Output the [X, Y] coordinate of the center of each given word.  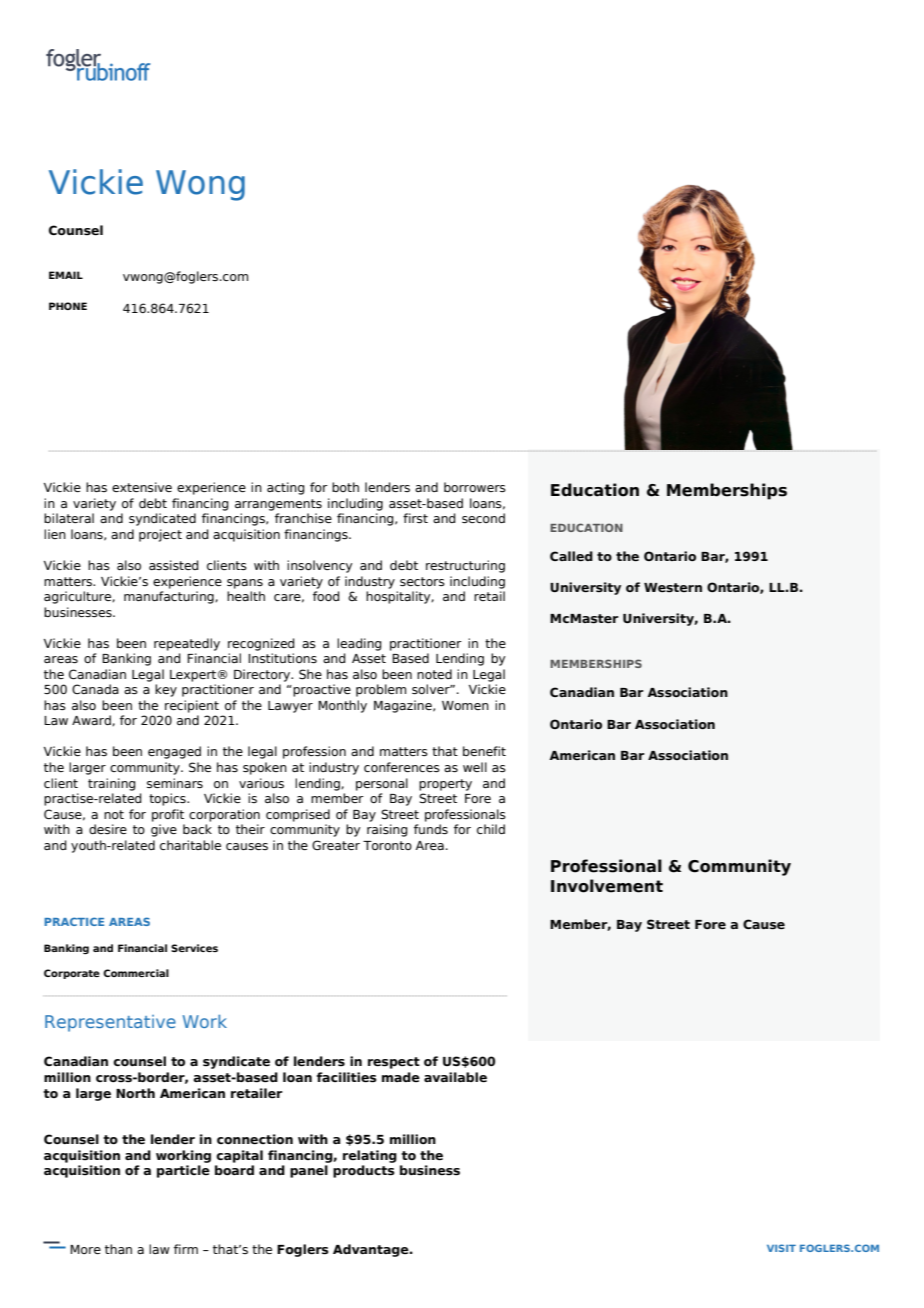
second [483, 518]
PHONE [68, 306]
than [118, 1249]
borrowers [475, 487]
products [364, 1171]
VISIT [781, 1248]
